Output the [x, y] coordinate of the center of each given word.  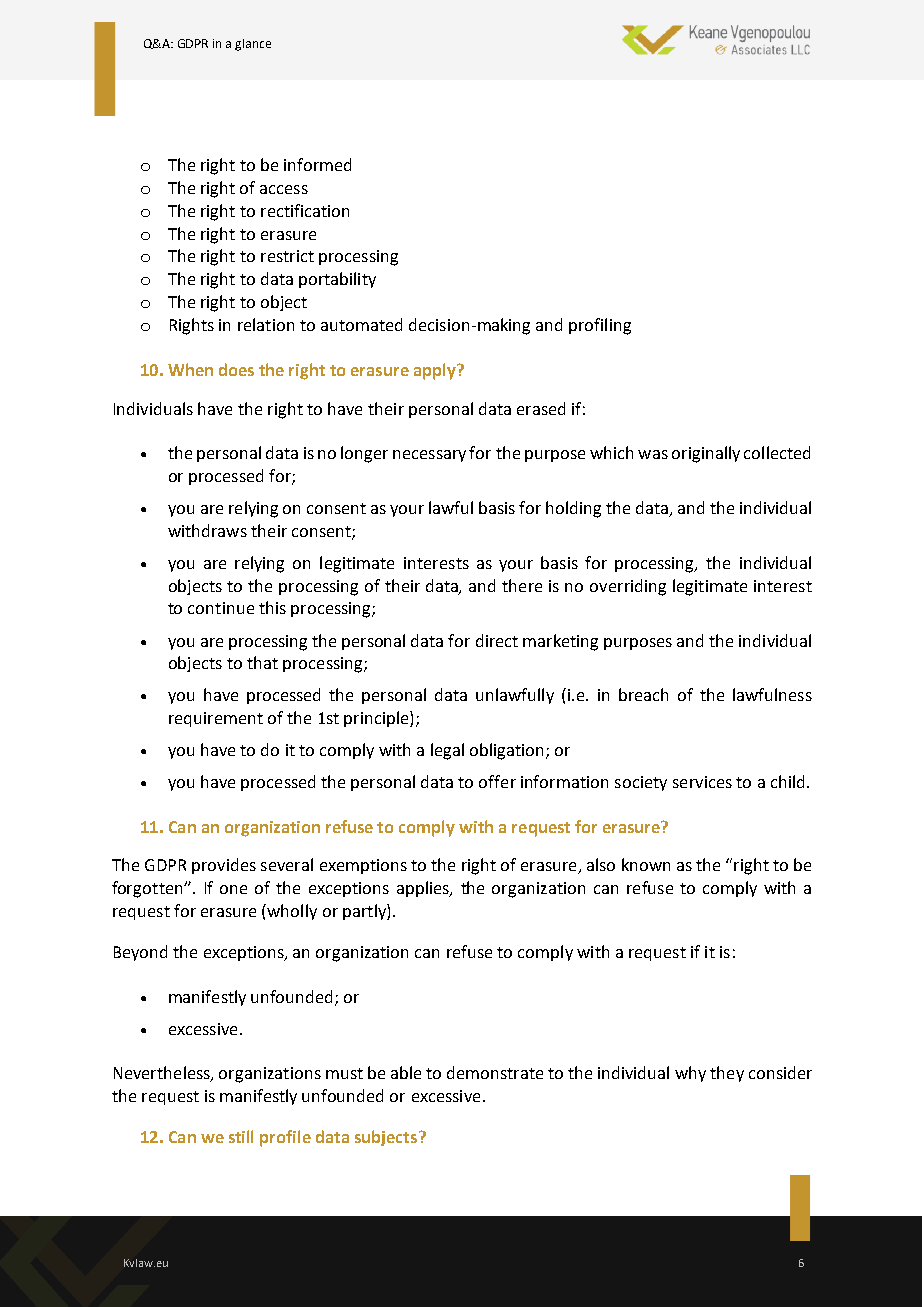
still [241, 1136]
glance [253, 45]
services [702, 782]
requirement [216, 719]
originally [706, 454]
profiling [600, 326]
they [727, 1074]
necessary [429, 456]
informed [317, 164]
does [236, 369]
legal [447, 751]
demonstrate [495, 1072]
